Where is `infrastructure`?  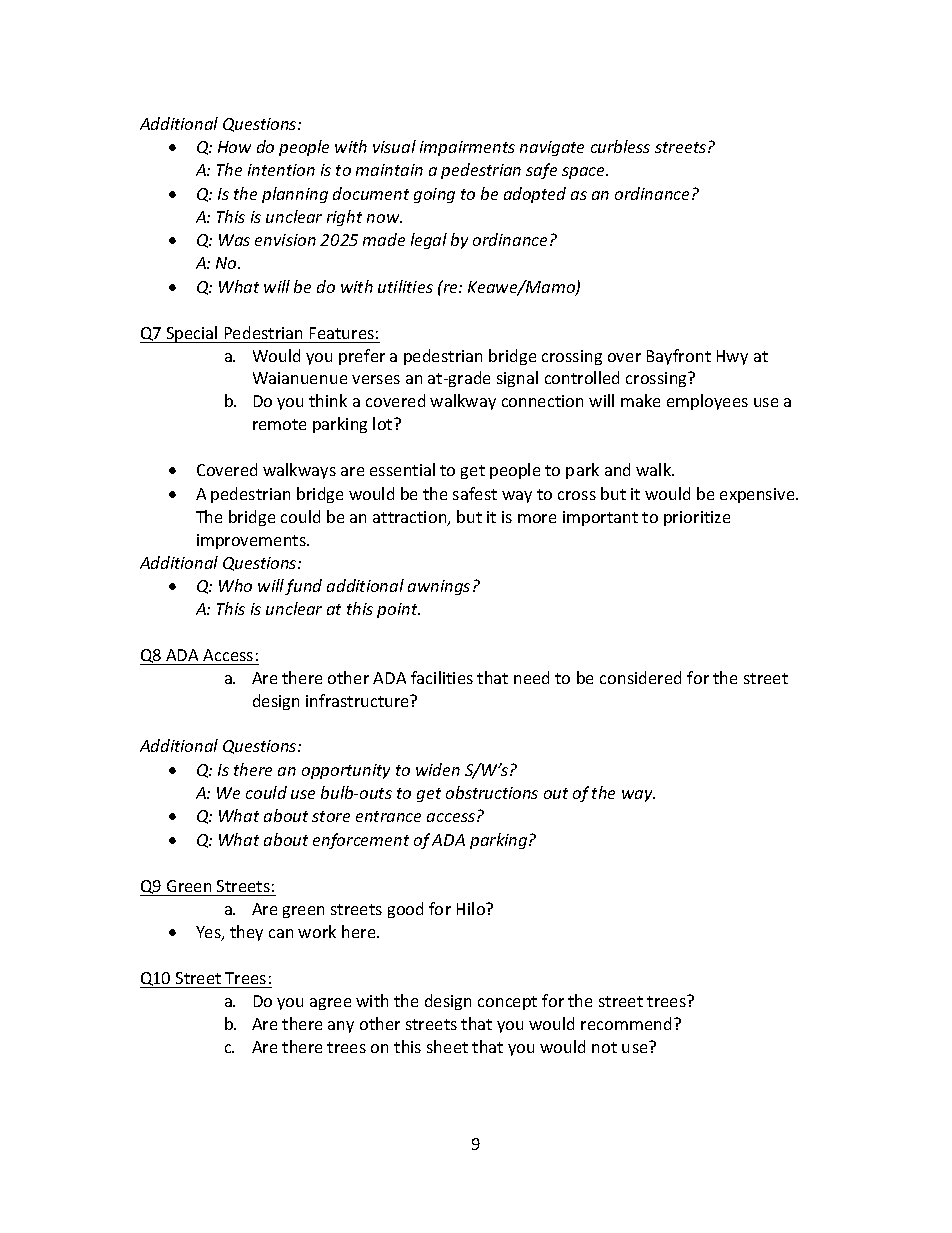 infrastructure is located at coordinates (358, 700).
